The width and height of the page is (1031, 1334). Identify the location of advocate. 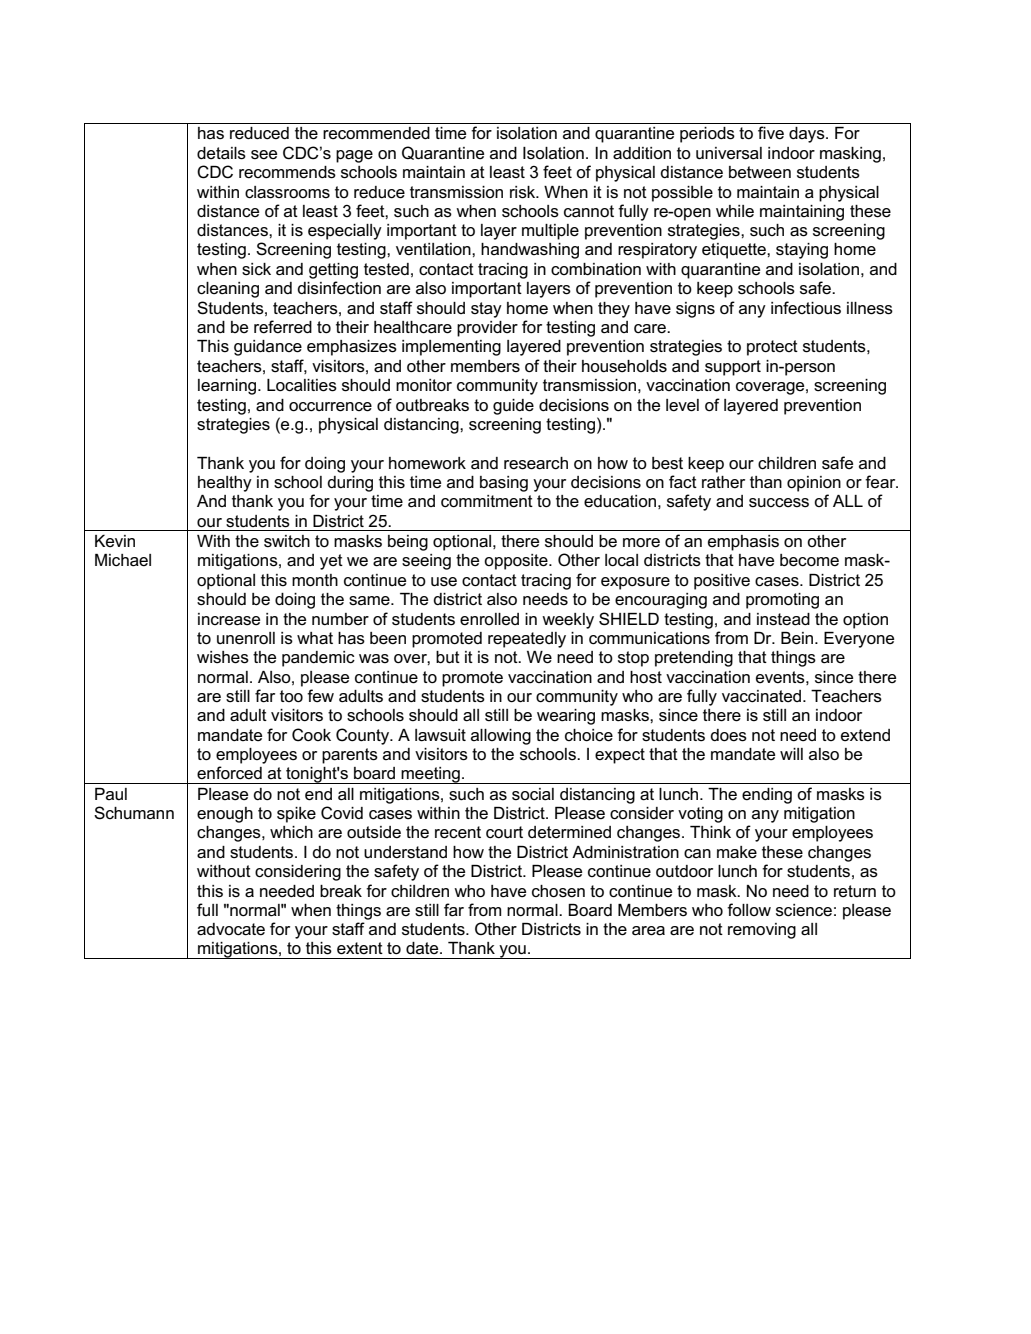
(231, 929).
